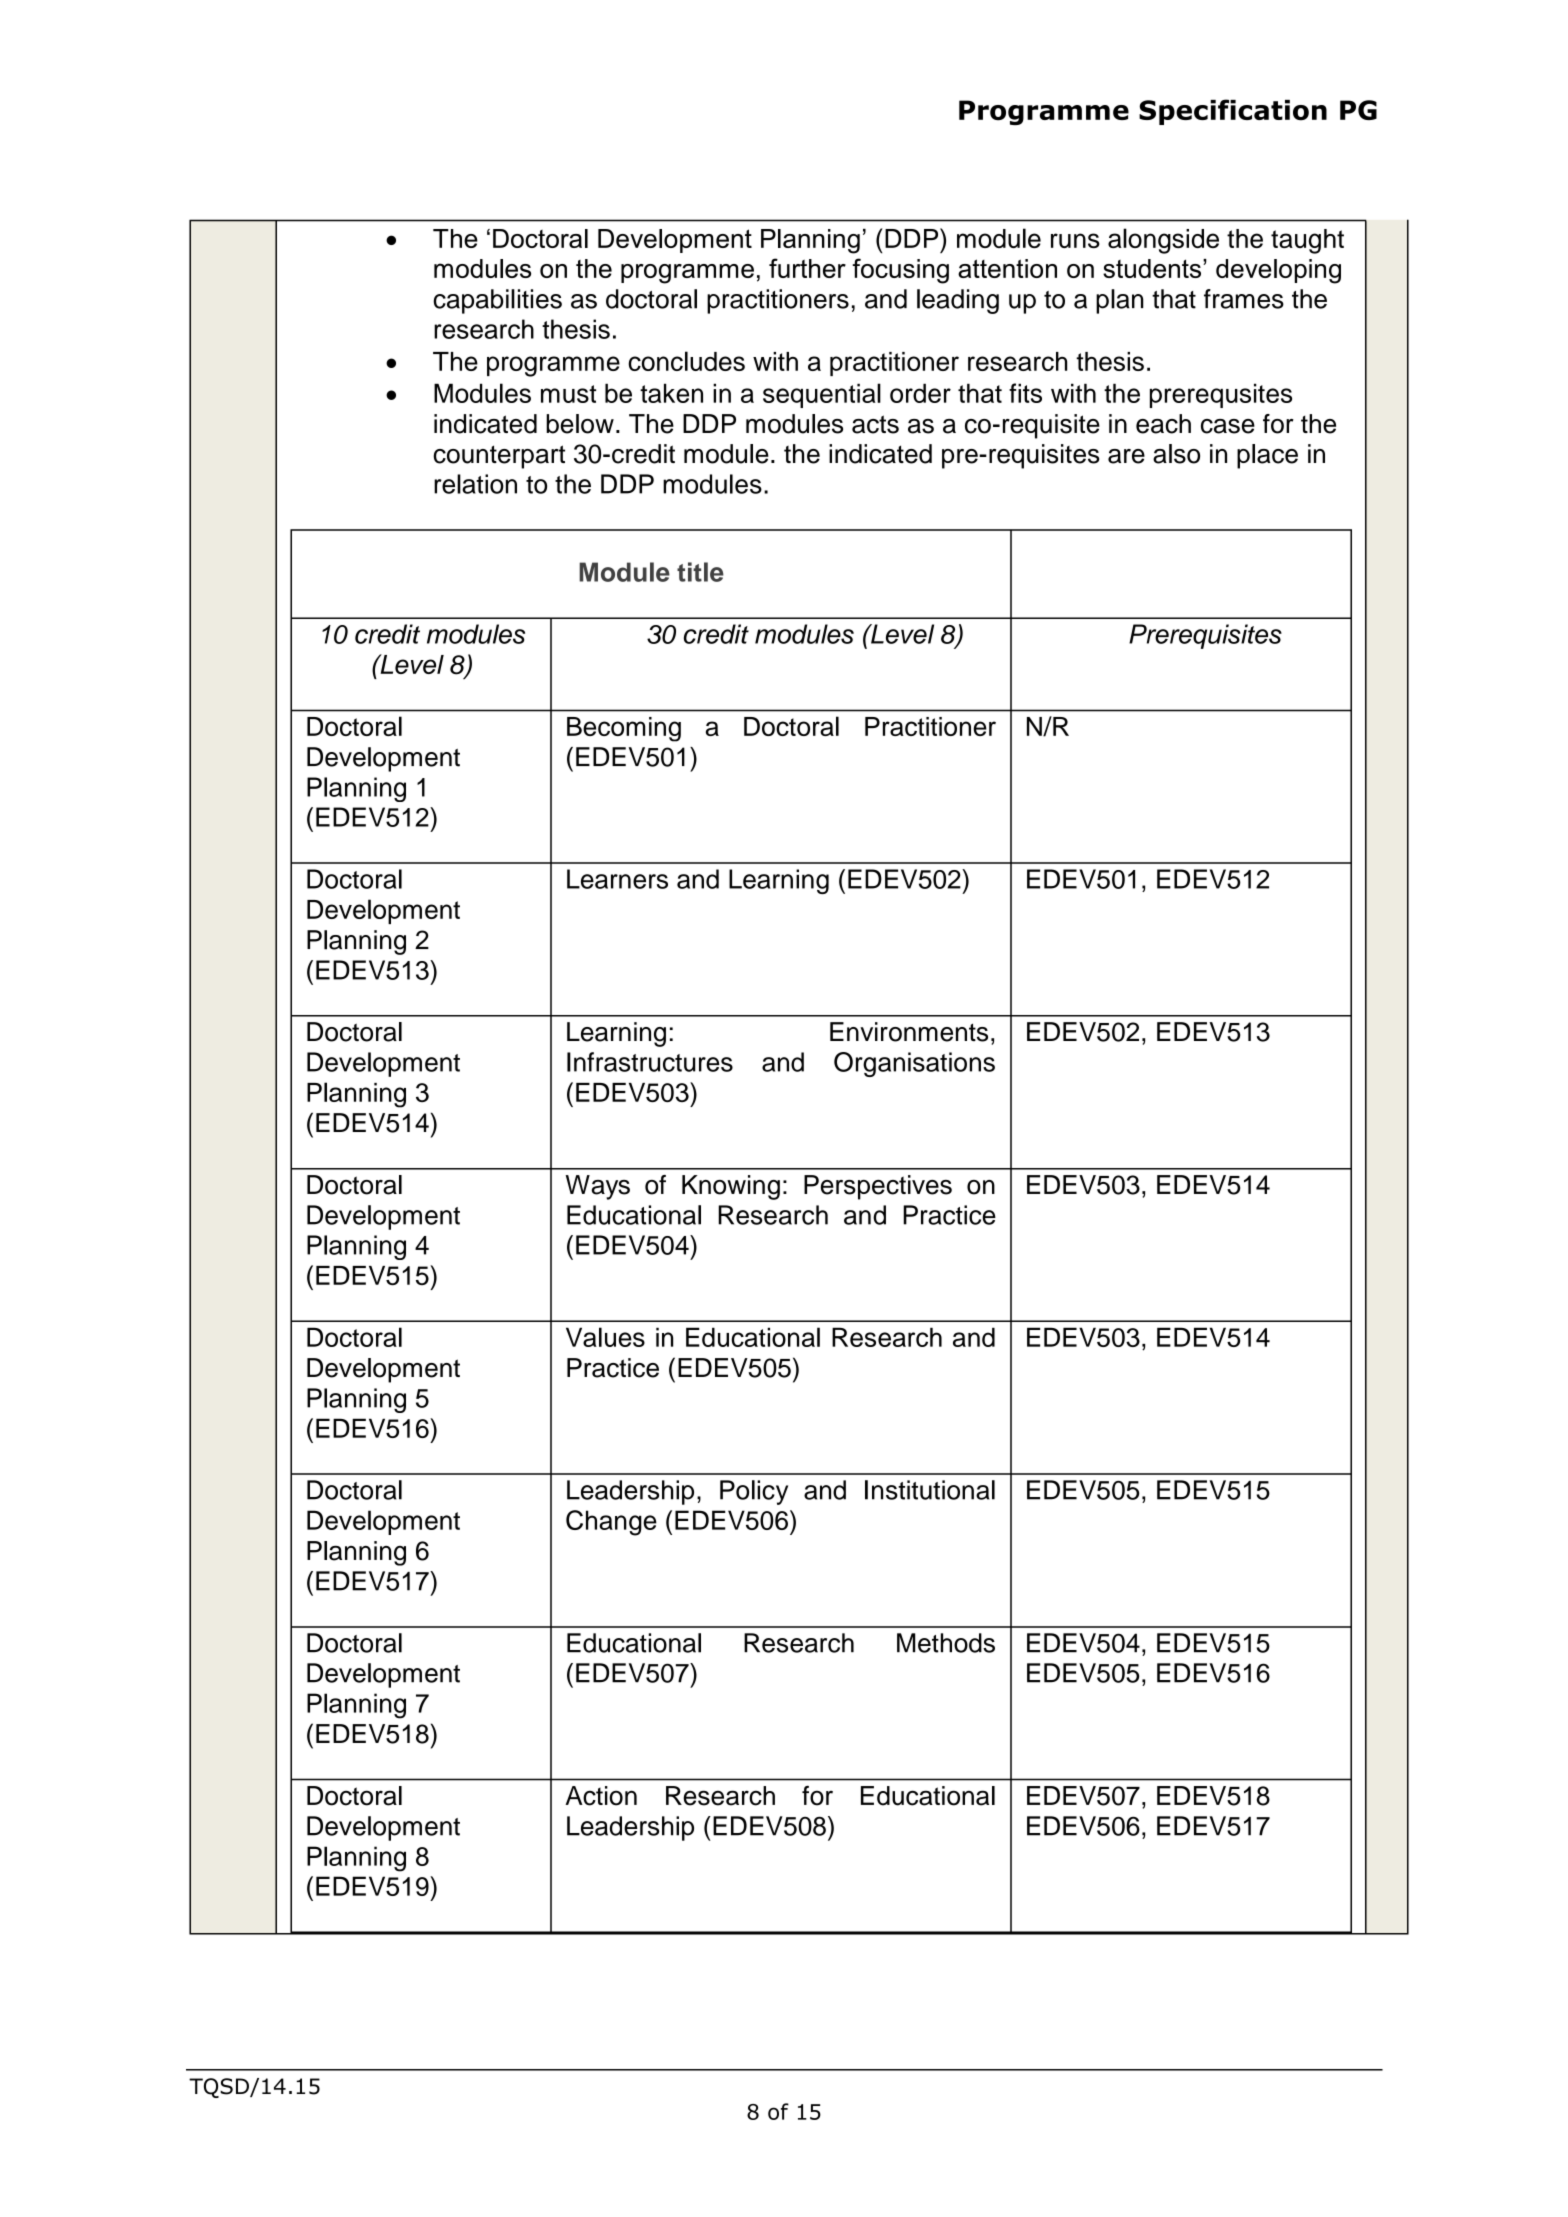 This document has height=2217, width=1568. Describe the element at coordinates (601, 1796) in the document. I see `Action` at that location.
